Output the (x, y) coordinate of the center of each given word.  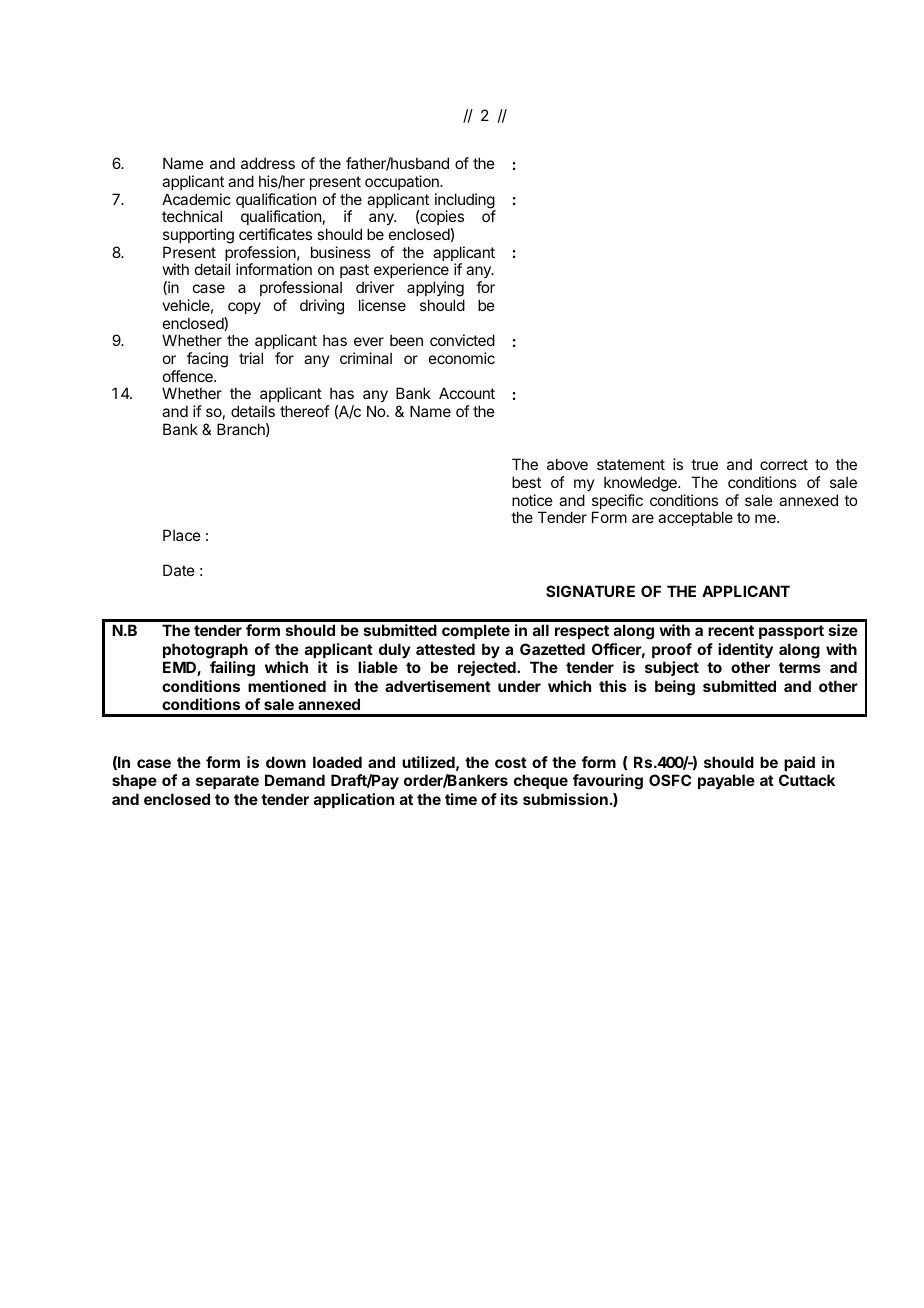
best (526, 482)
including (465, 202)
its (509, 799)
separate (227, 782)
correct (784, 464)
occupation (403, 182)
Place (182, 535)
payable (726, 781)
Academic (196, 199)
